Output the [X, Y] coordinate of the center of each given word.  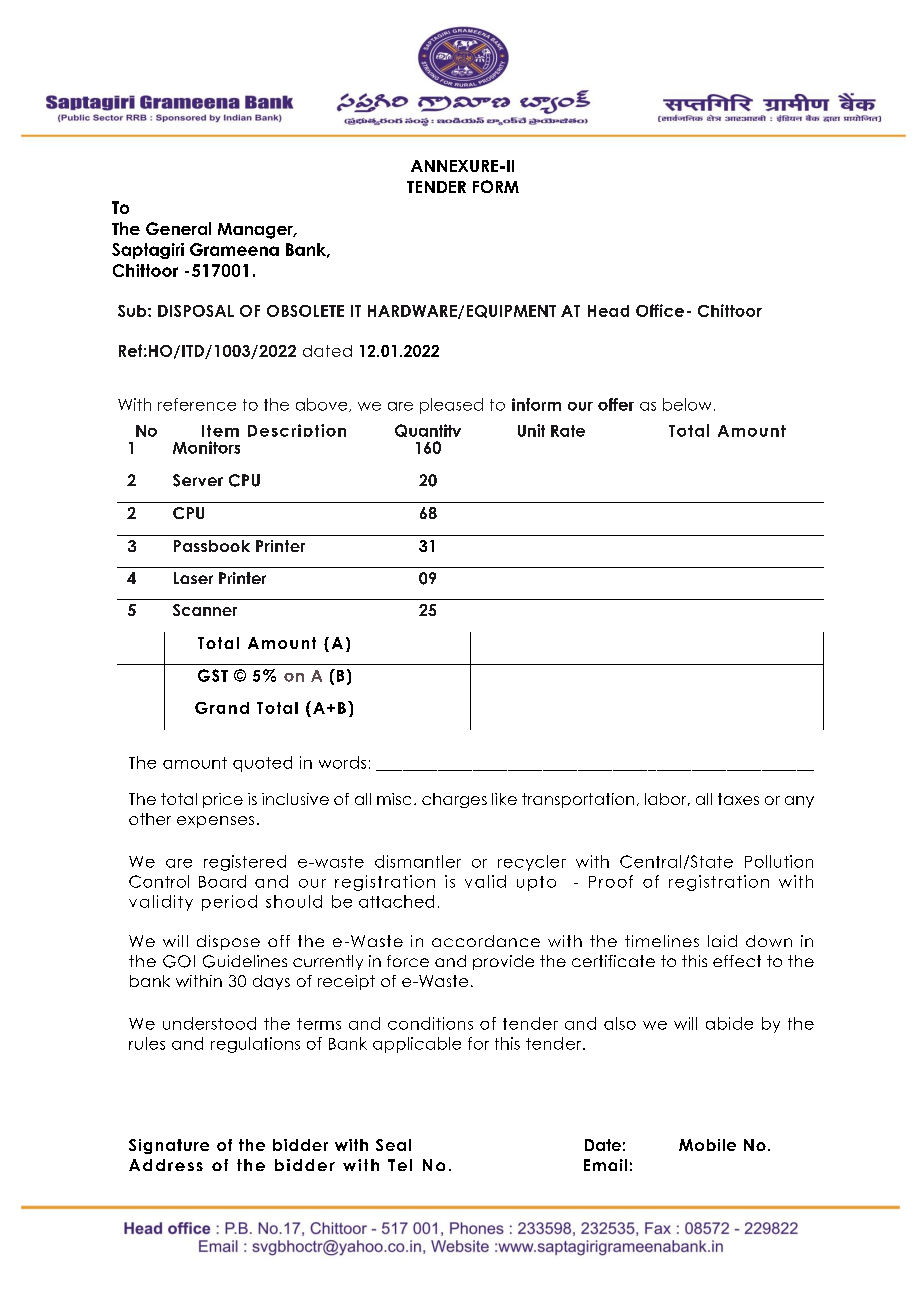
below [687, 404]
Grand [222, 708]
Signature [169, 1146]
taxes [738, 799]
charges [454, 800]
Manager [256, 231]
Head [608, 311]
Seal [393, 1145]
